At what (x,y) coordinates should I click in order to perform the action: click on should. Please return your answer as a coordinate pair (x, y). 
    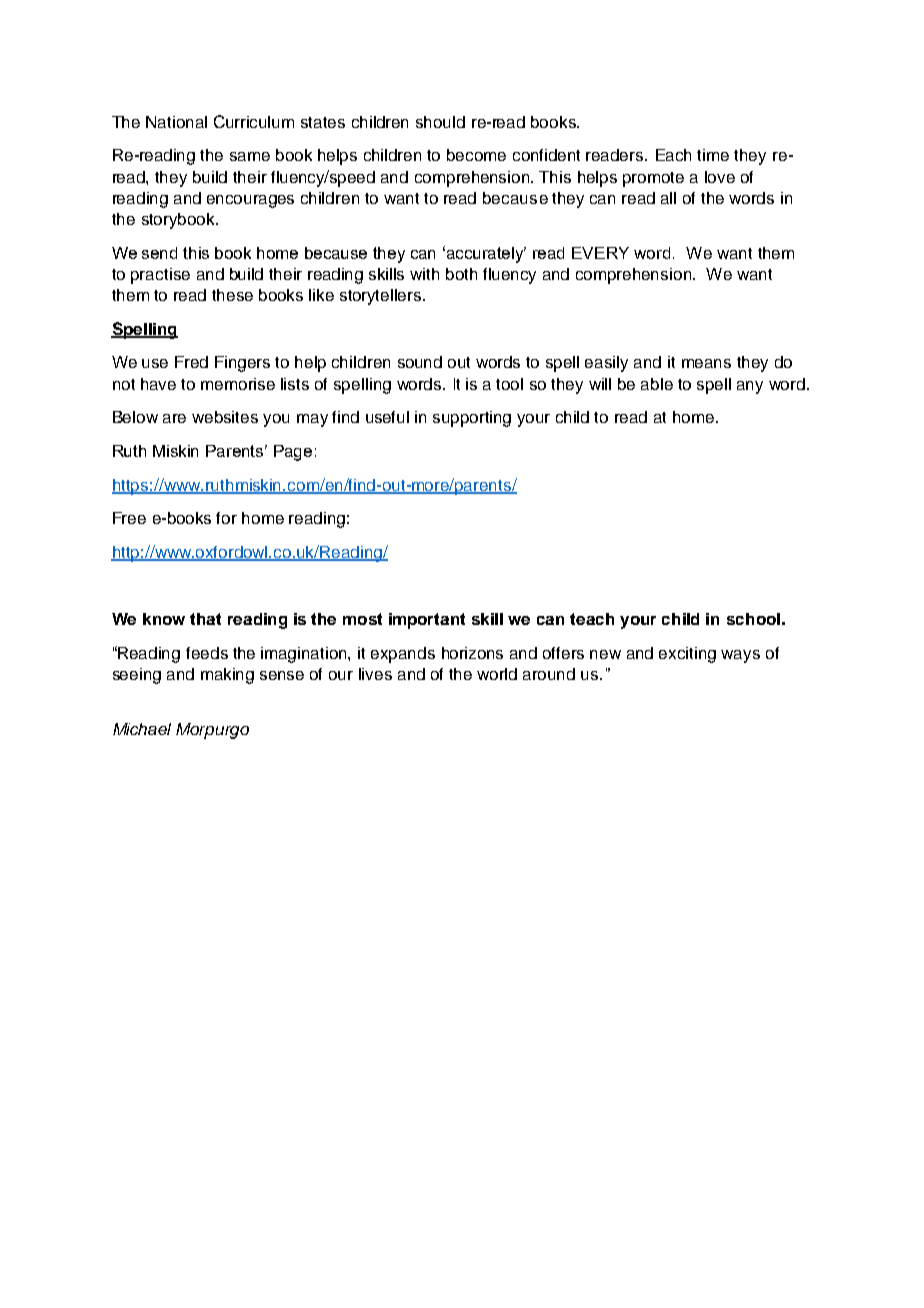
    Looking at the image, I should click on (440, 122).
